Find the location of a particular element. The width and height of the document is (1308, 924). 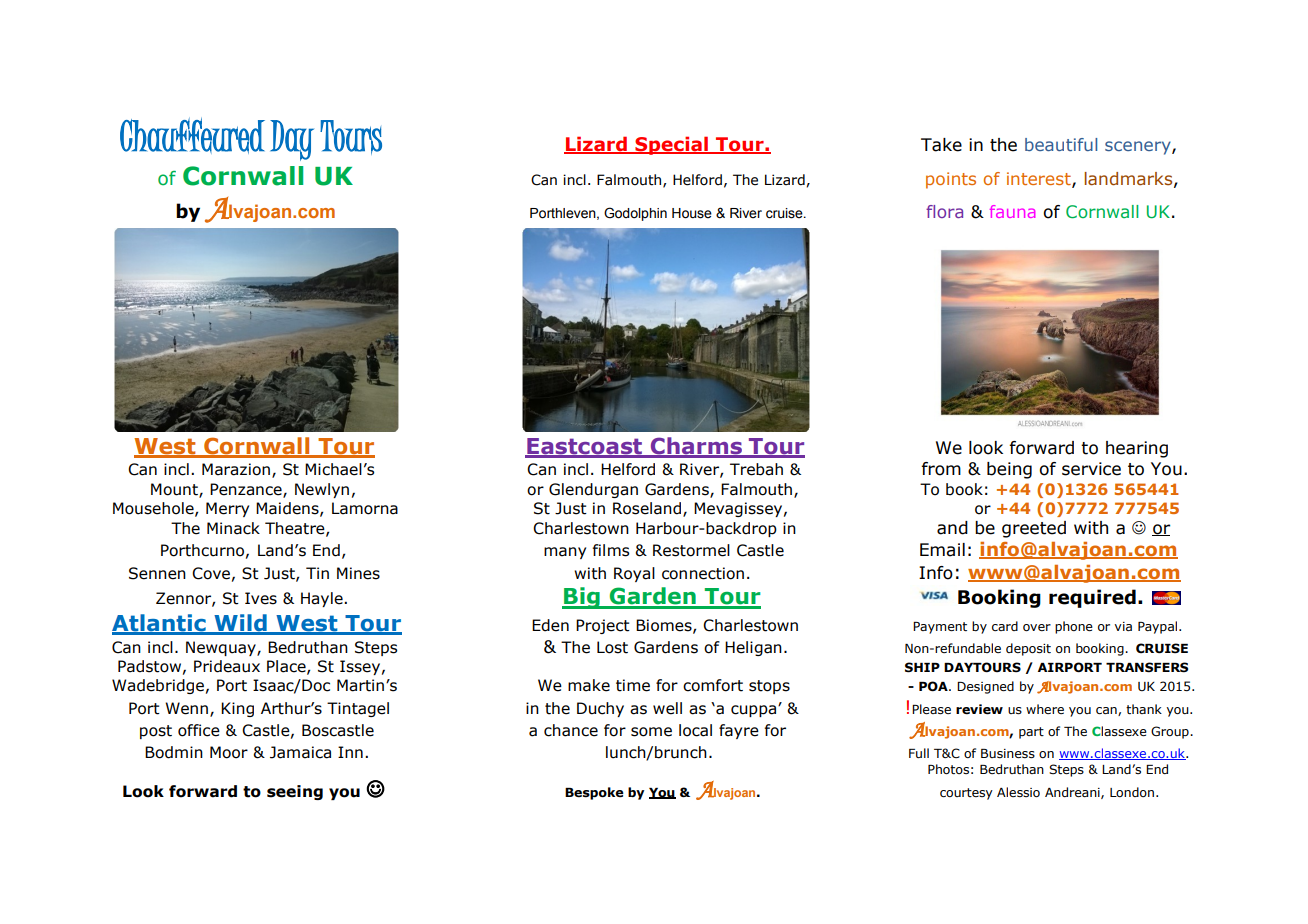

seeing is located at coordinates (295, 792).
